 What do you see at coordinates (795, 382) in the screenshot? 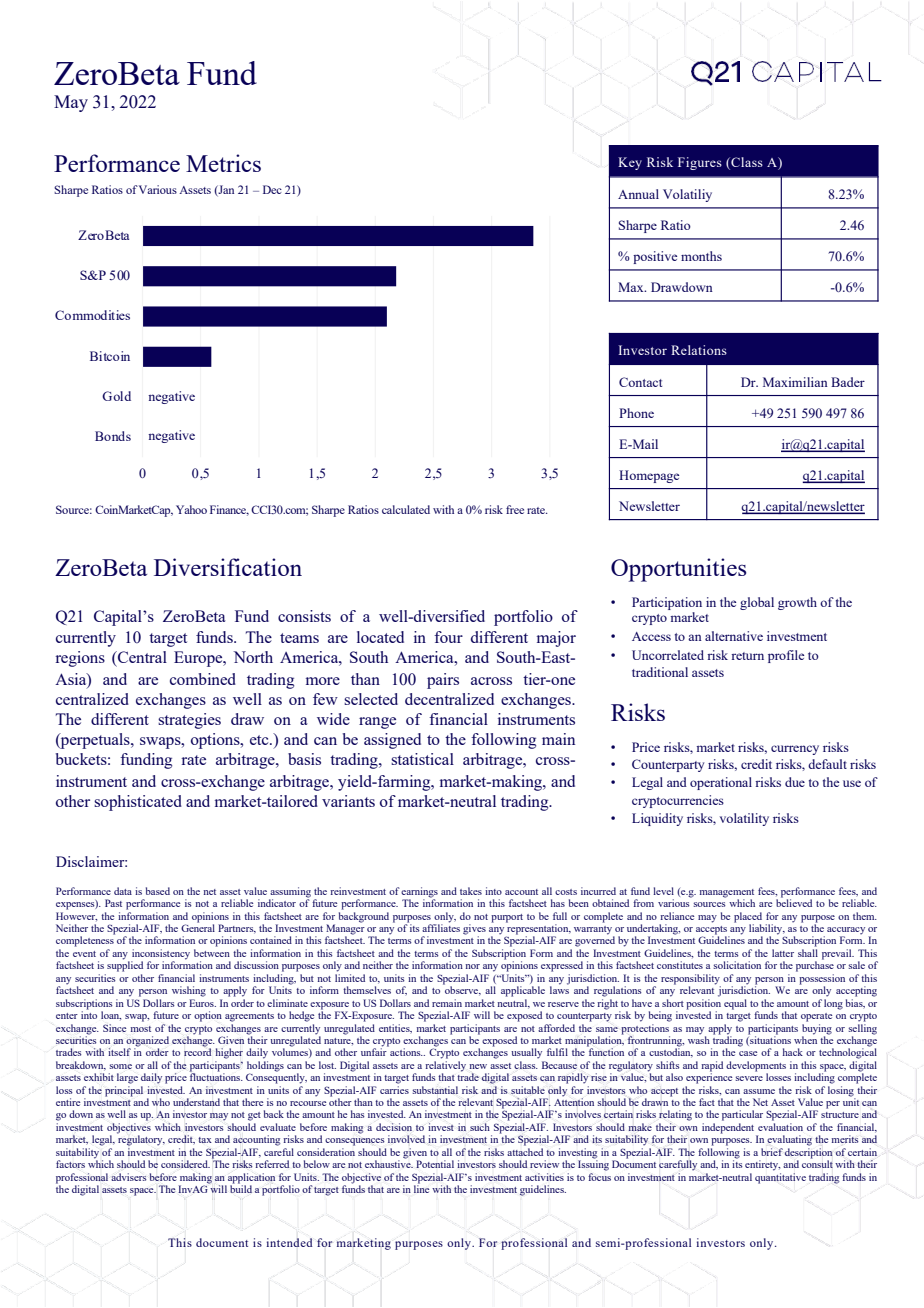
I see `Maximilian` at bounding box center [795, 382].
